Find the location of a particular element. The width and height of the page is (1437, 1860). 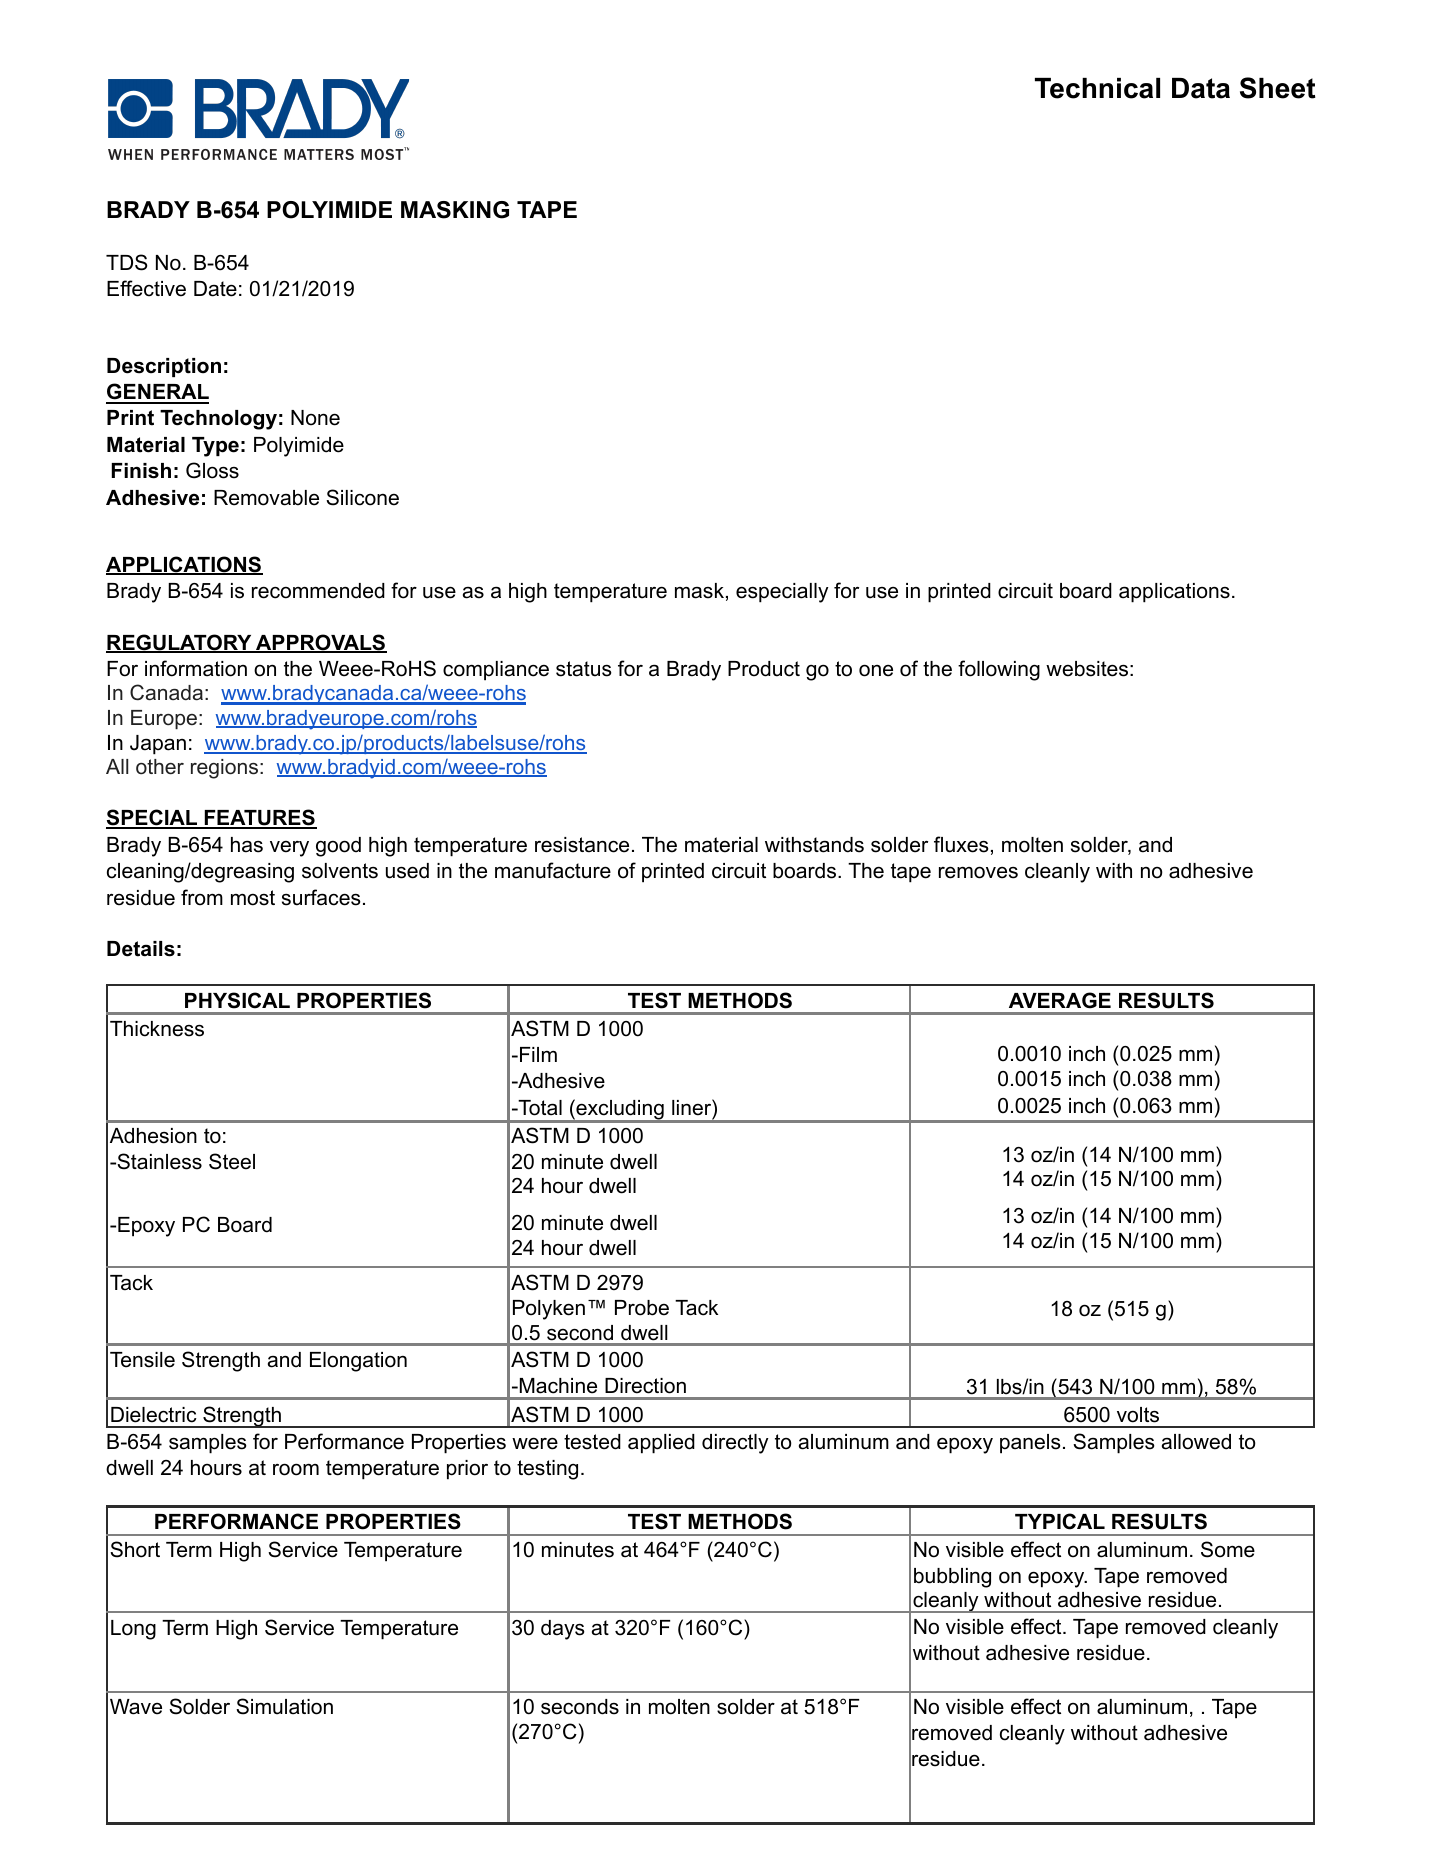

days is located at coordinates (563, 1630).
